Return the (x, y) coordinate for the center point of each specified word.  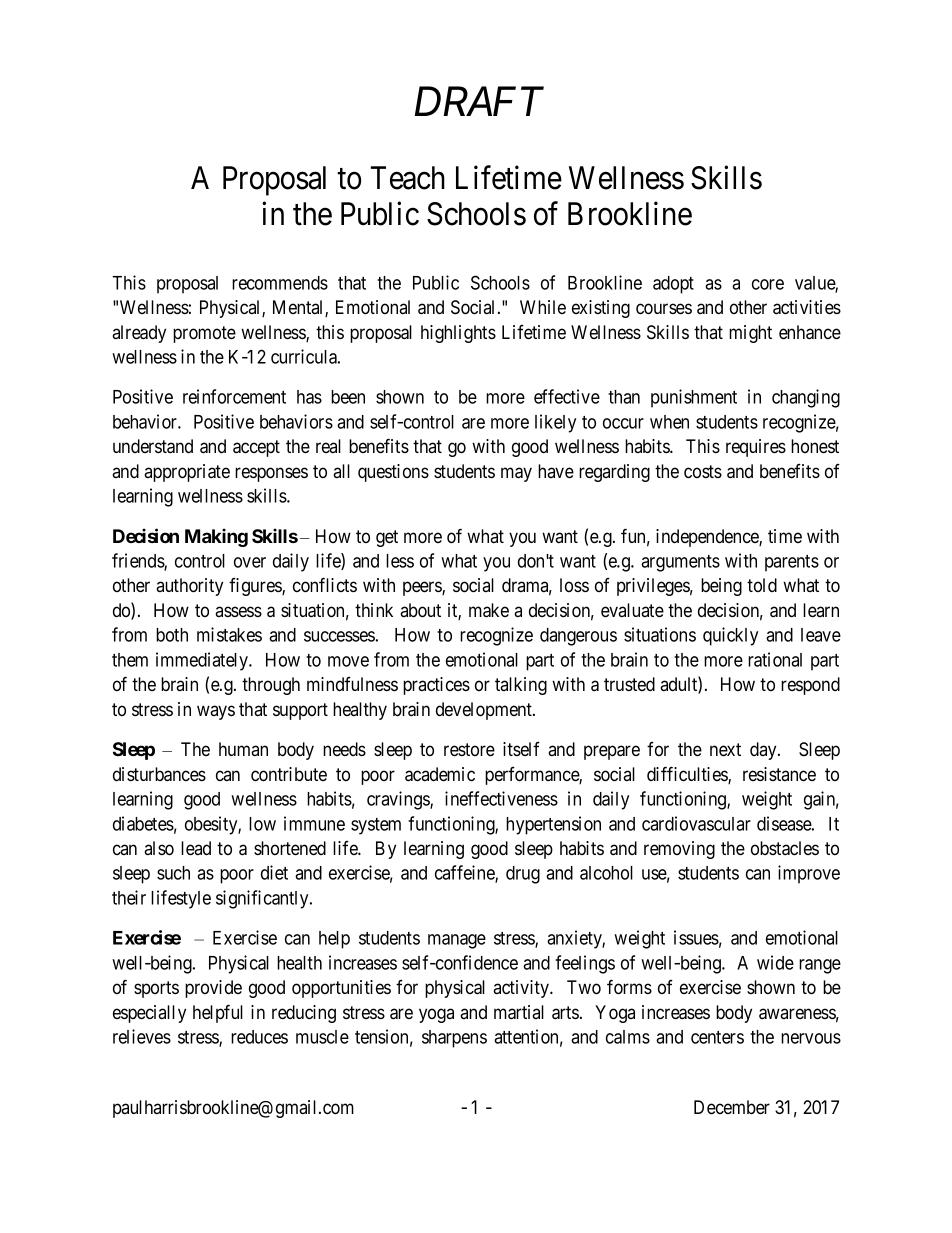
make (489, 610)
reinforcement (234, 396)
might (750, 334)
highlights (458, 334)
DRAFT (479, 101)
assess (238, 611)
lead (196, 848)
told (762, 585)
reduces (259, 1037)
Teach (408, 178)
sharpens (454, 1039)
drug (523, 875)
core (768, 284)
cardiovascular (696, 823)
